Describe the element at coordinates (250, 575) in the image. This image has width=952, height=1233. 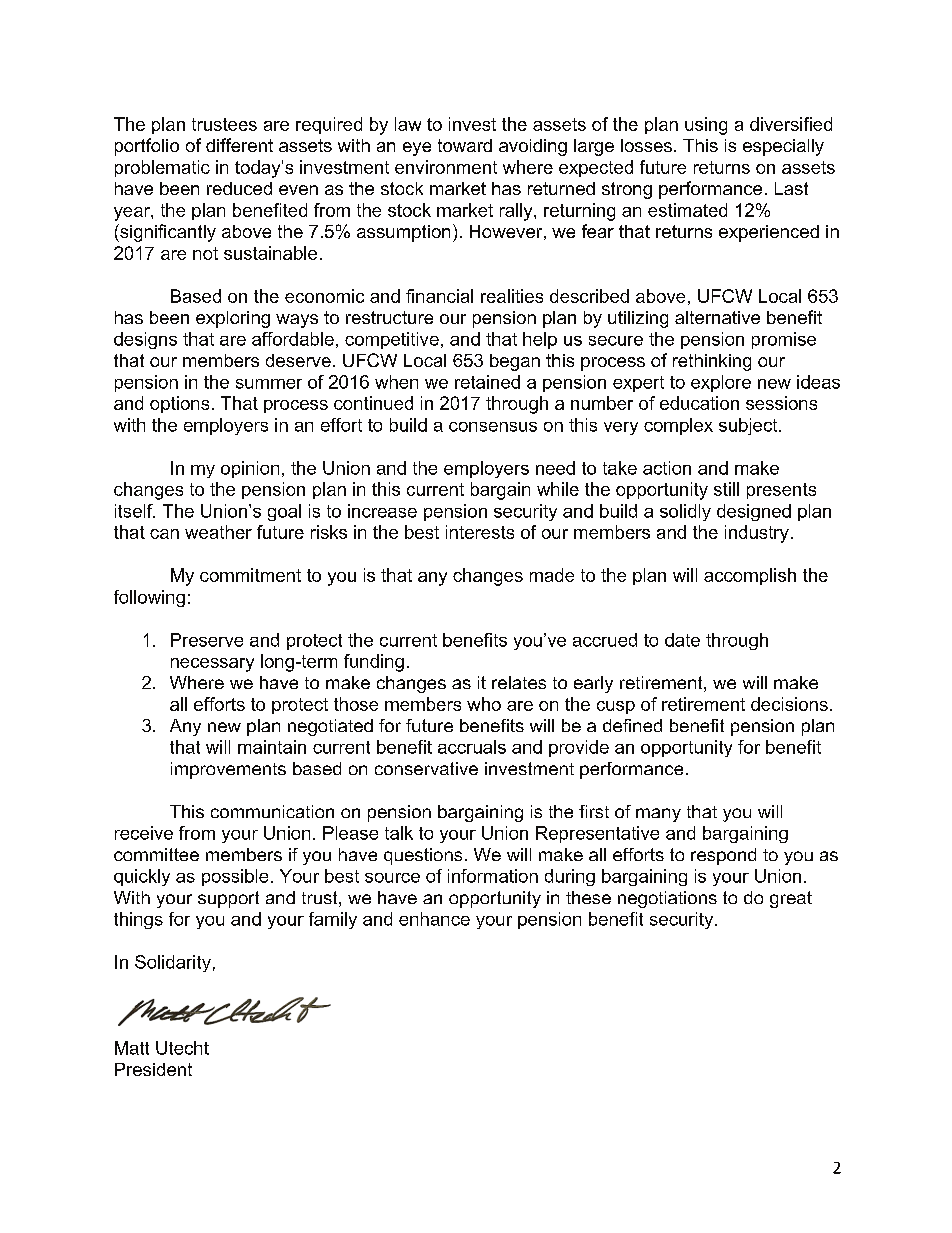
I see `commitment` at that location.
